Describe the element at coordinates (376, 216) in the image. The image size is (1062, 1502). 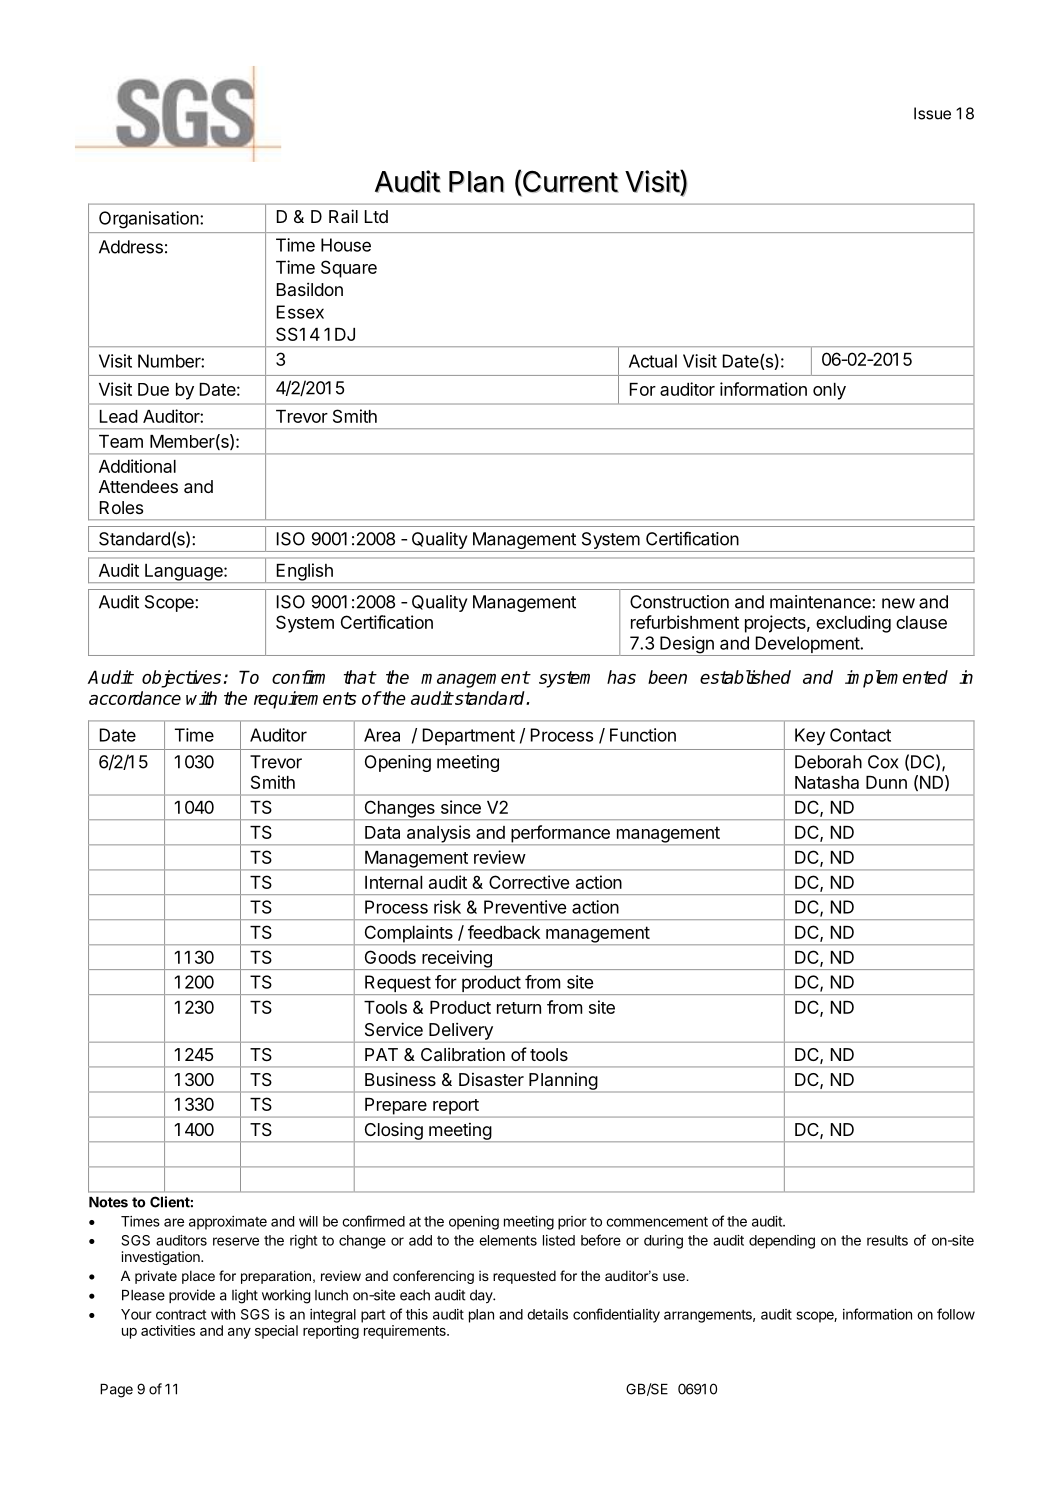
I see `Ltd` at that location.
